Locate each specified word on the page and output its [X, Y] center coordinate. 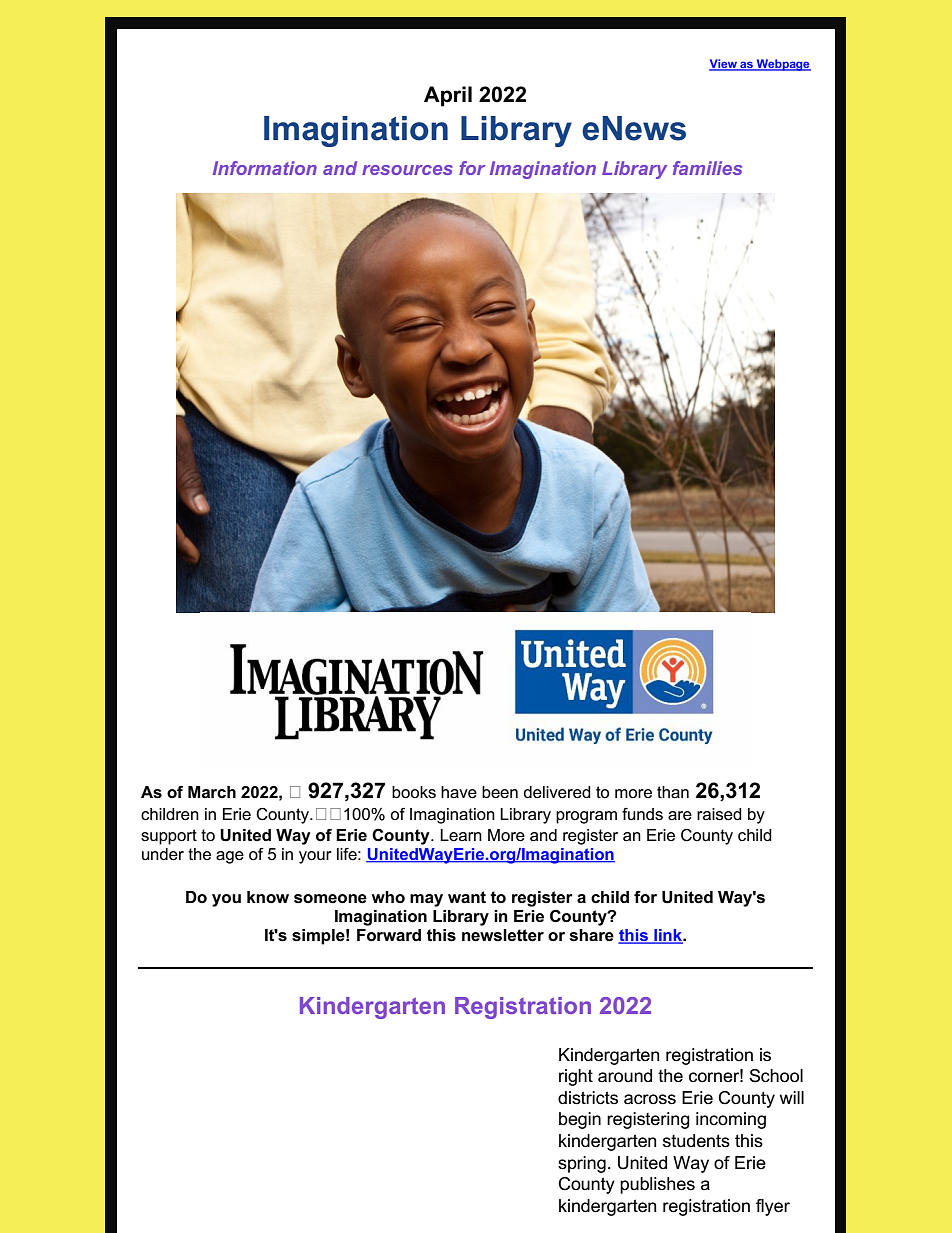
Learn [461, 835]
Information [265, 168]
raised [719, 814]
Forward [389, 935]
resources [407, 170]
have [459, 792]
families [707, 168]
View [724, 65]
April [448, 96]
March [212, 792]
